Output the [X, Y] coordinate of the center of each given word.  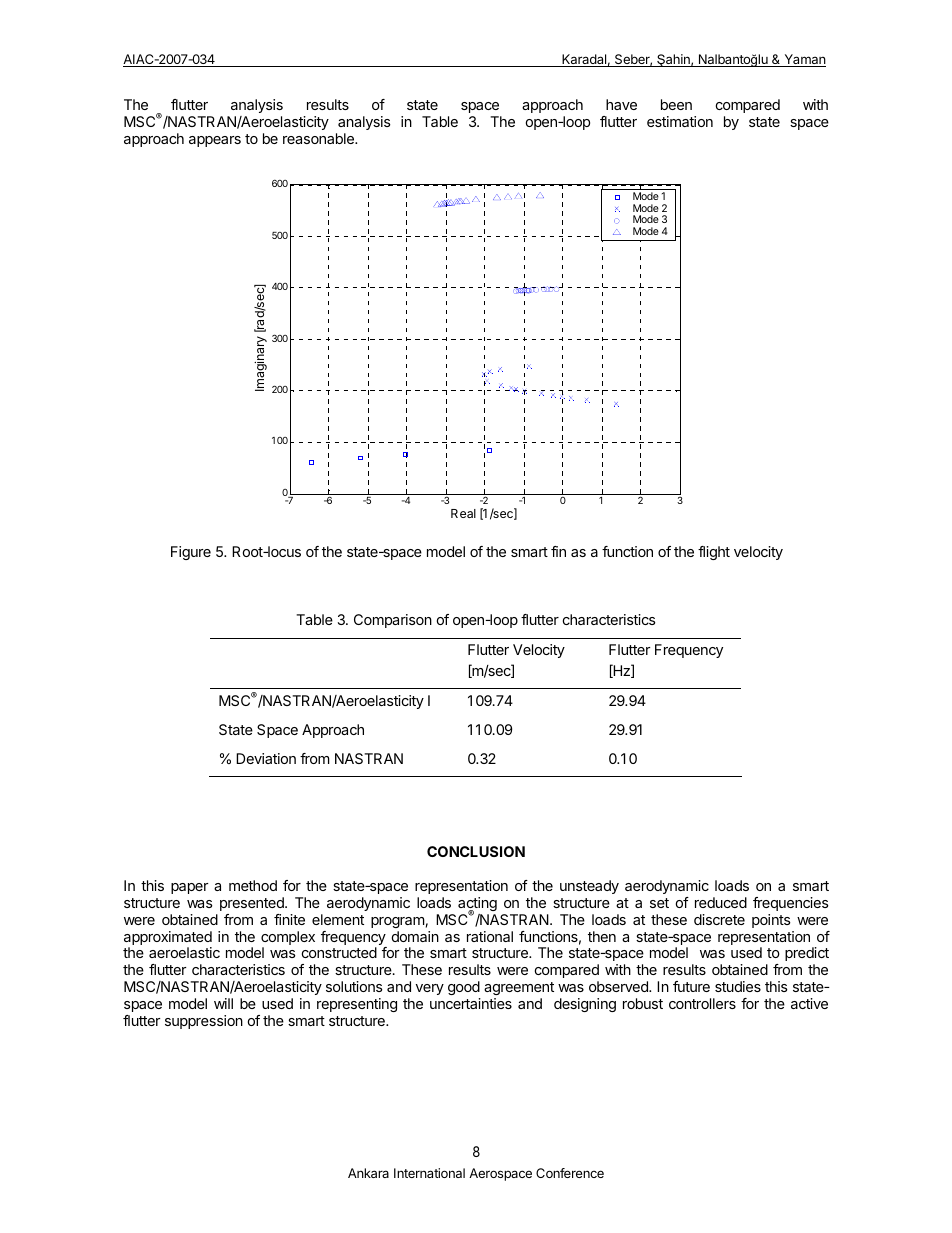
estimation [680, 121]
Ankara [368, 1173]
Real [463, 513]
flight [714, 553]
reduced [721, 902]
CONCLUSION [476, 851]
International [429, 1173]
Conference [570, 1173]
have [621, 104]
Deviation [266, 758]
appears [215, 141]
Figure [191, 553]
